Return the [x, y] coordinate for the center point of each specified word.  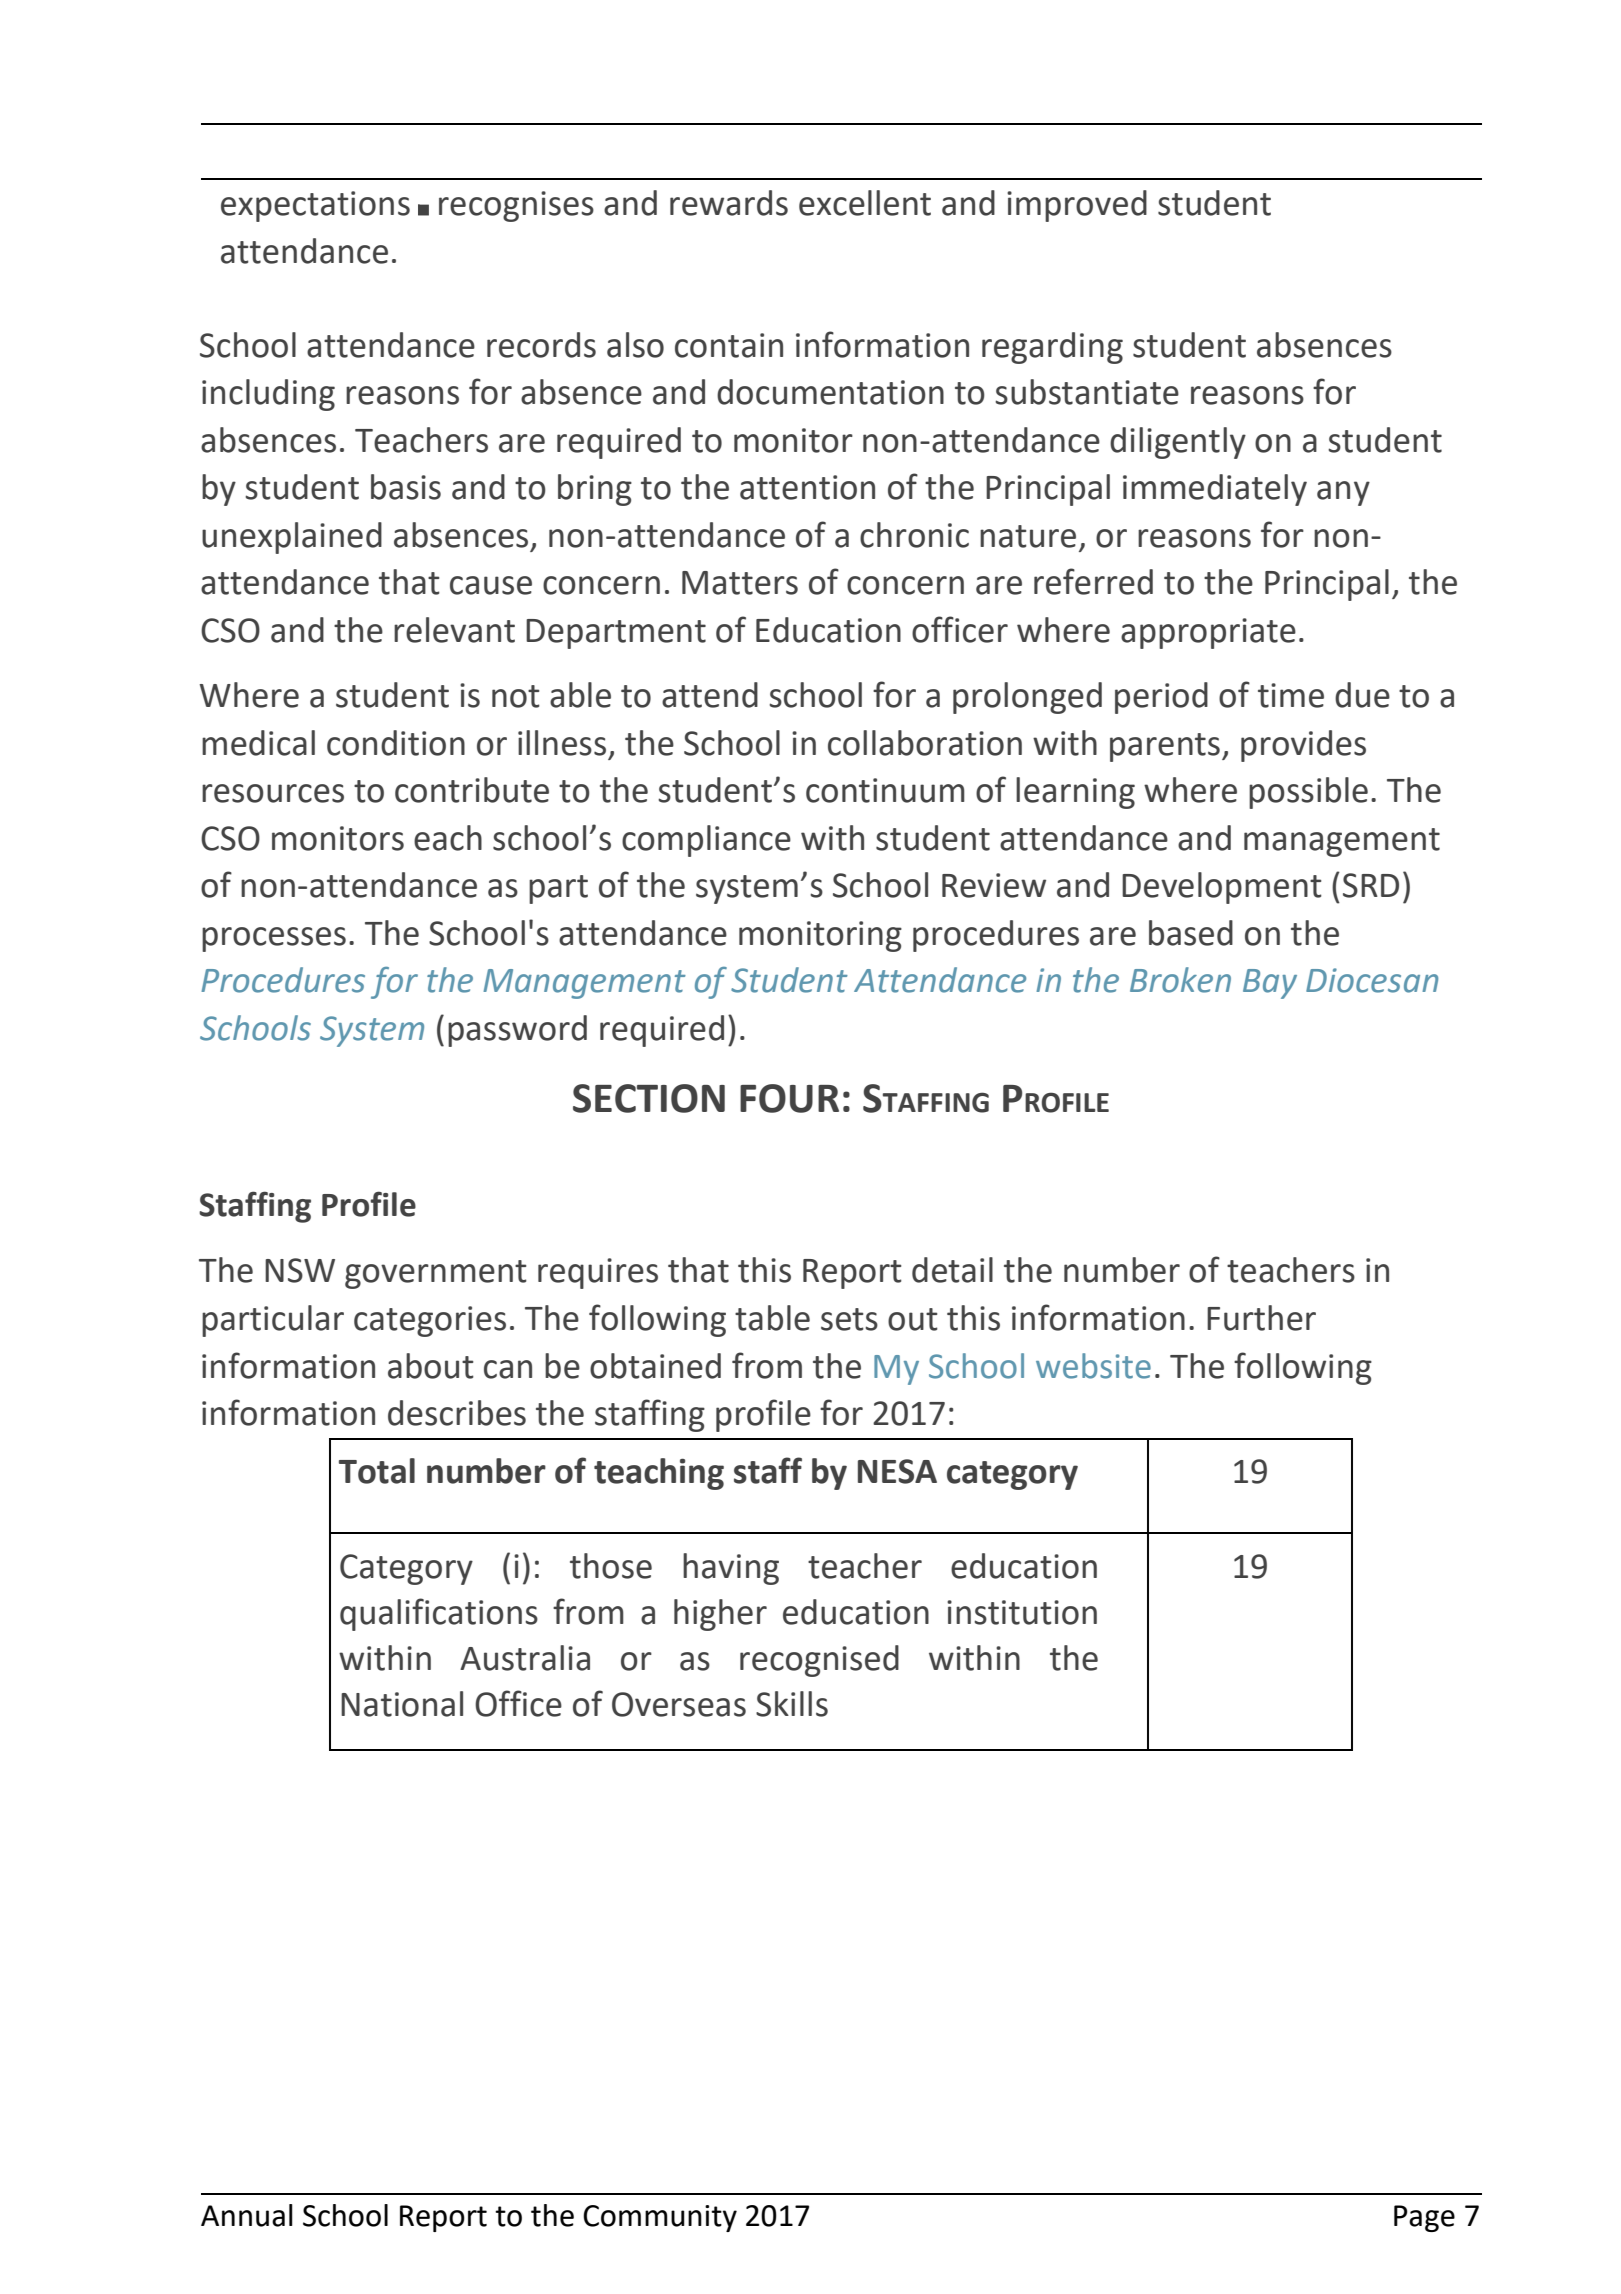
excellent [865, 203]
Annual [247, 2215]
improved [1077, 206]
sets [849, 1319]
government [436, 1274]
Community [660, 2218]
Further [1261, 1318]
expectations [315, 206]
